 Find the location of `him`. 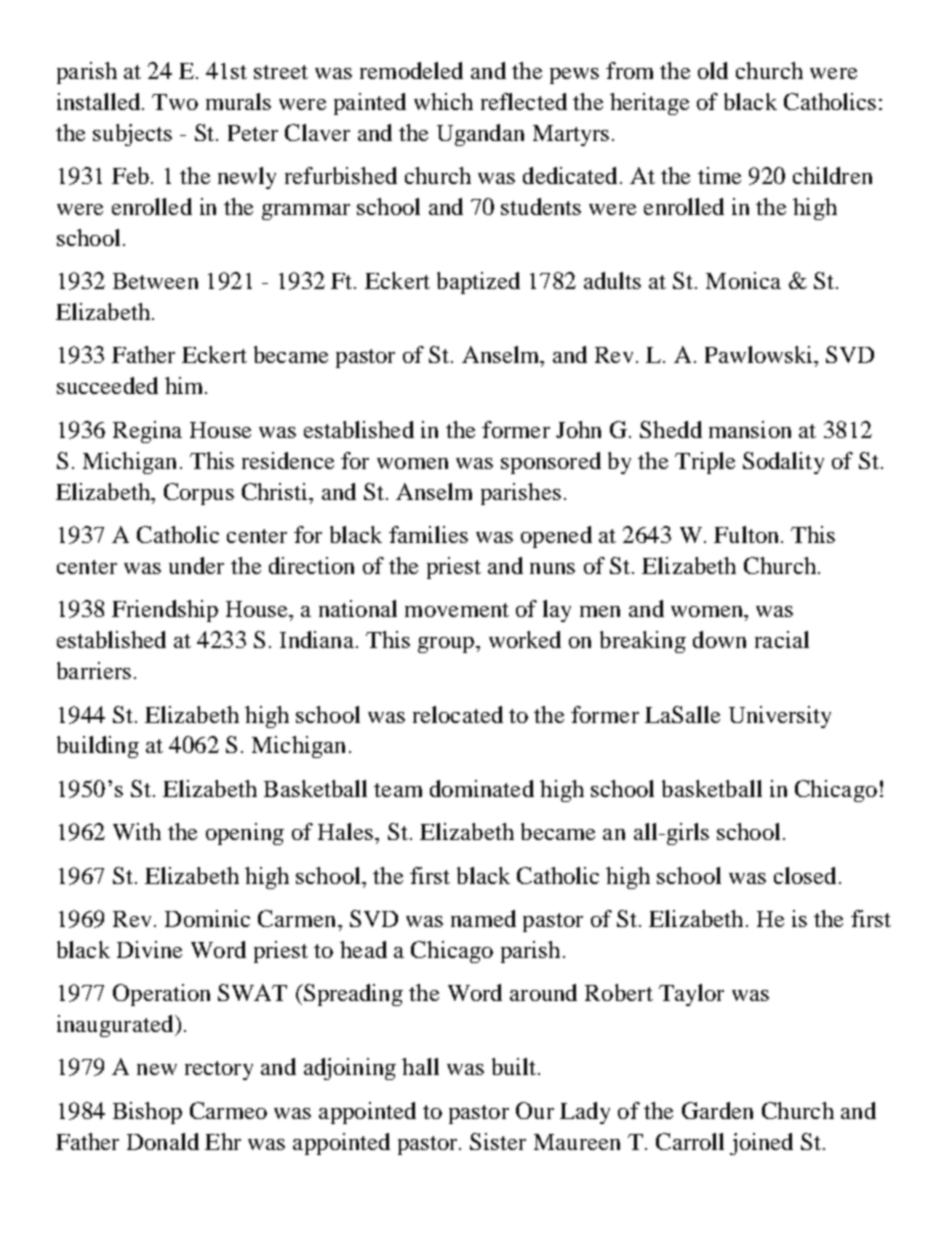

him is located at coordinates (185, 385).
